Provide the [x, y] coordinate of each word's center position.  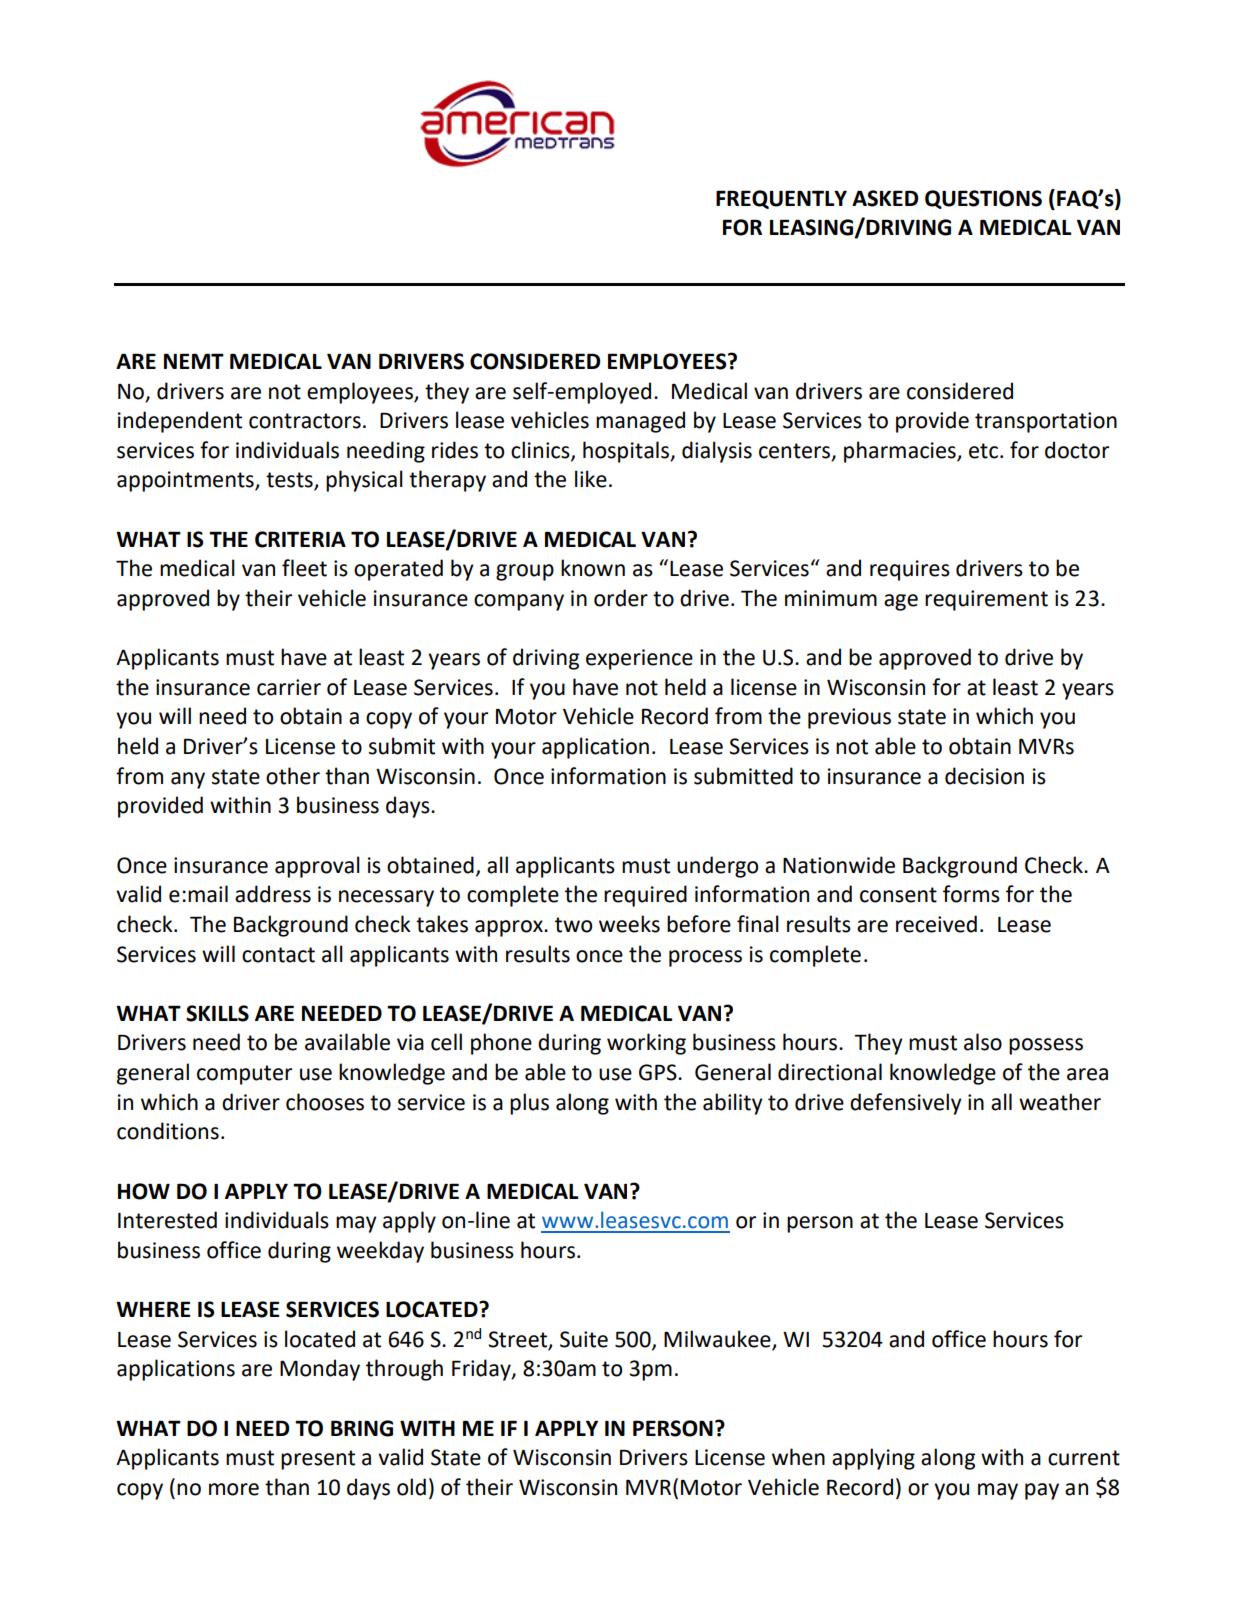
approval [317, 867]
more [234, 1489]
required [645, 896]
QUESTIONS [983, 199]
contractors [305, 421]
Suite [584, 1339]
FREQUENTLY [781, 199]
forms [971, 894]
